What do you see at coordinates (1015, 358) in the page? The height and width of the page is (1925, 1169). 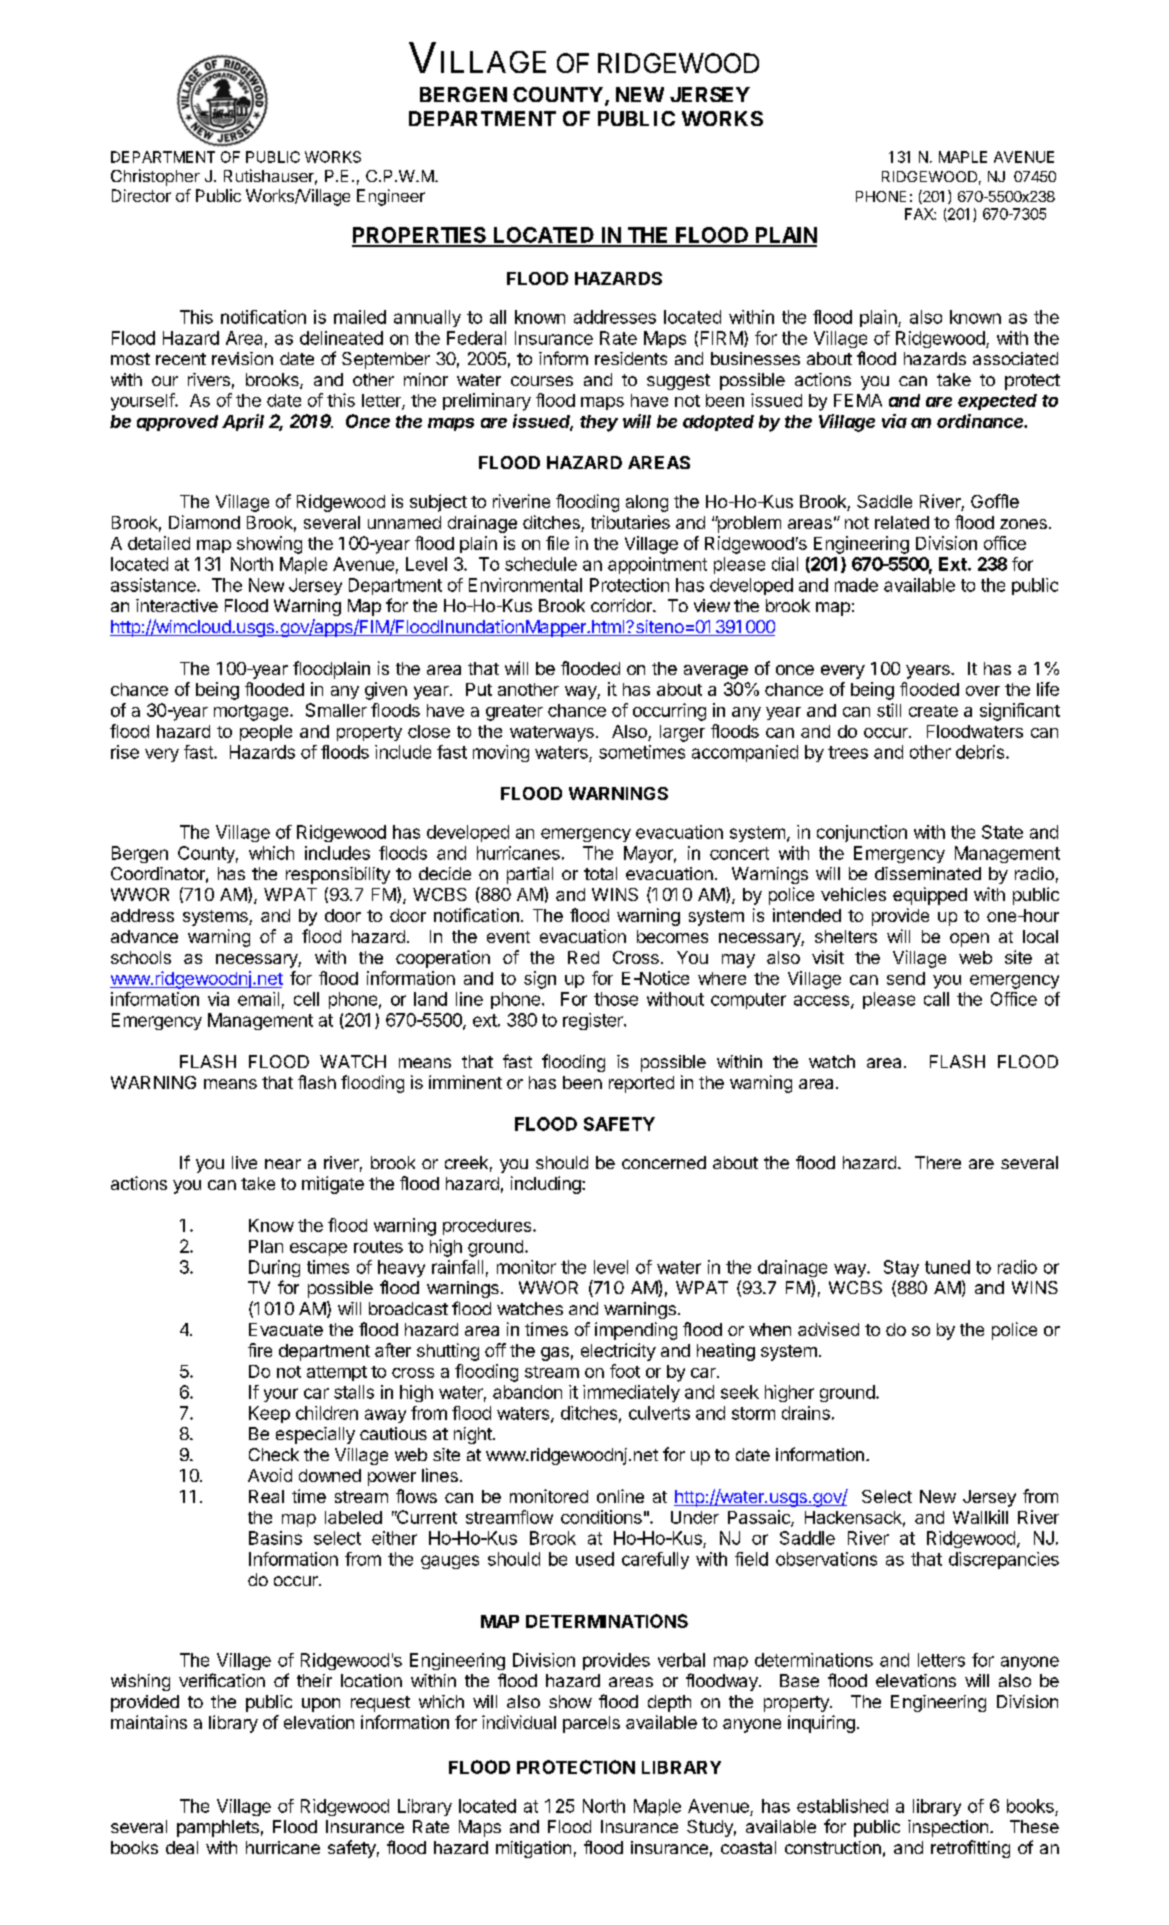 I see `associated` at bounding box center [1015, 358].
